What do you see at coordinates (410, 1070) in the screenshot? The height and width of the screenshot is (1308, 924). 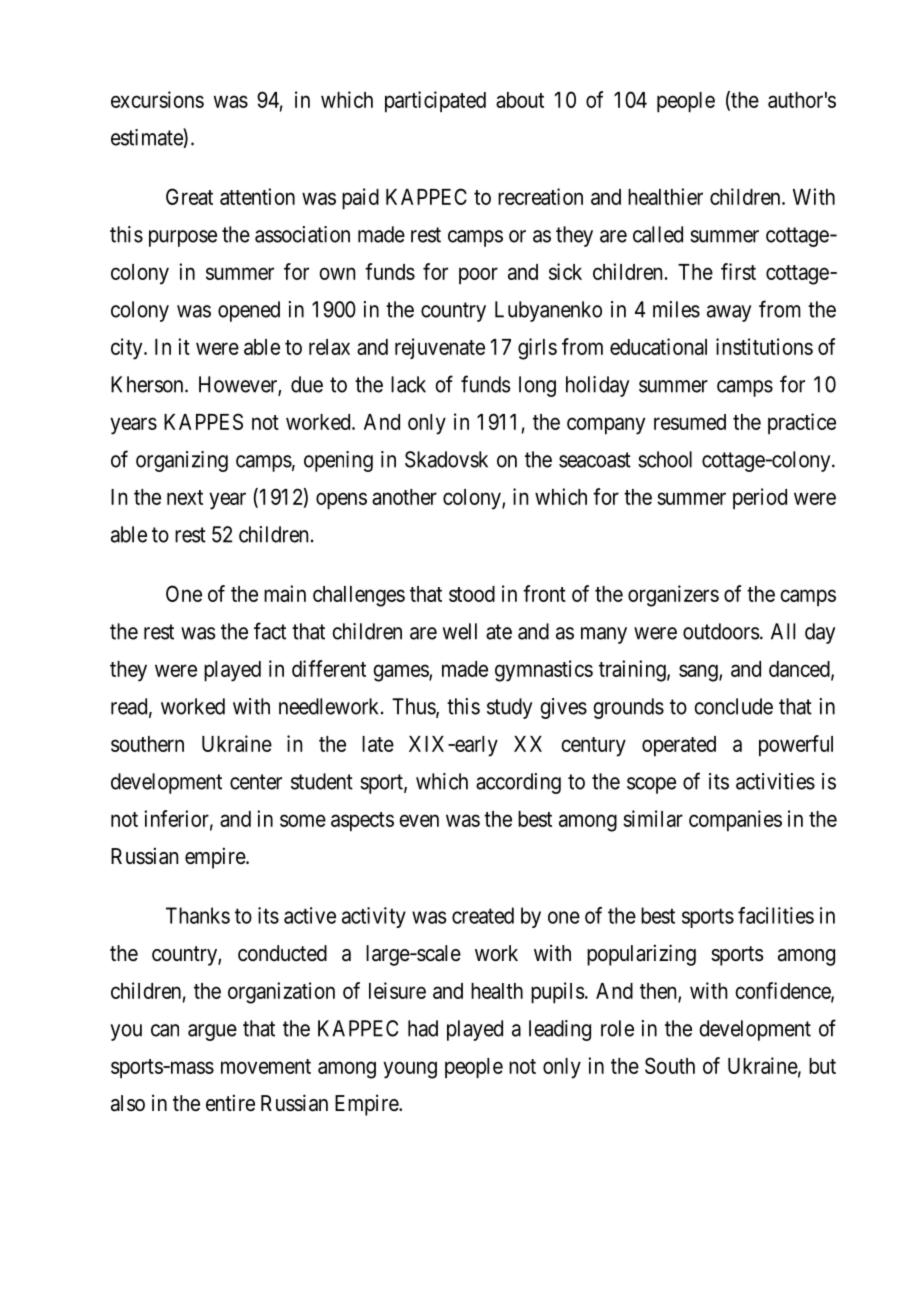 I see `young` at bounding box center [410, 1070].
